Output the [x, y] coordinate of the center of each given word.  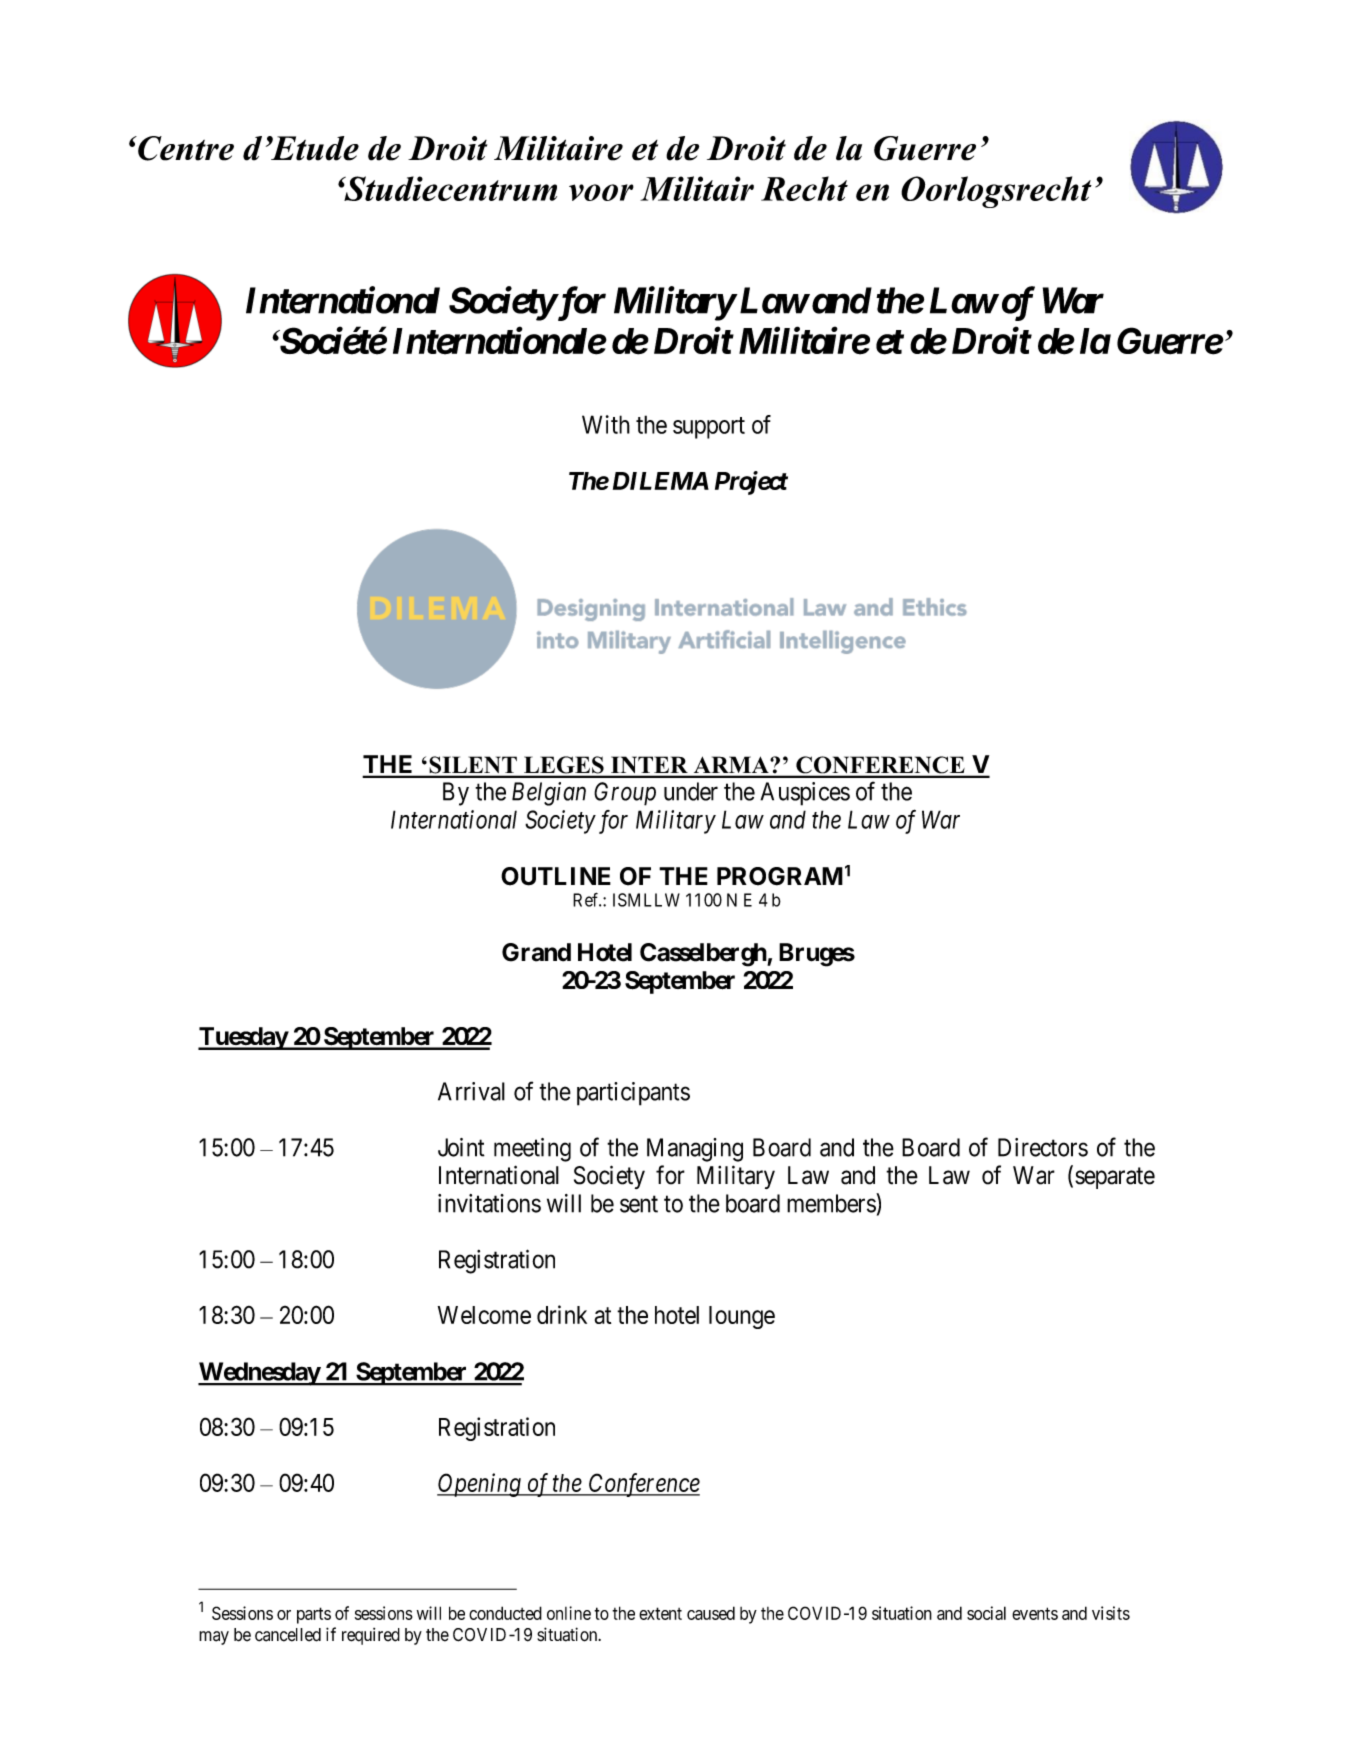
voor [601, 192]
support [709, 428]
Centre [185, 148]
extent [660, 1613]
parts [314, 1615]
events [1035, 1613]
